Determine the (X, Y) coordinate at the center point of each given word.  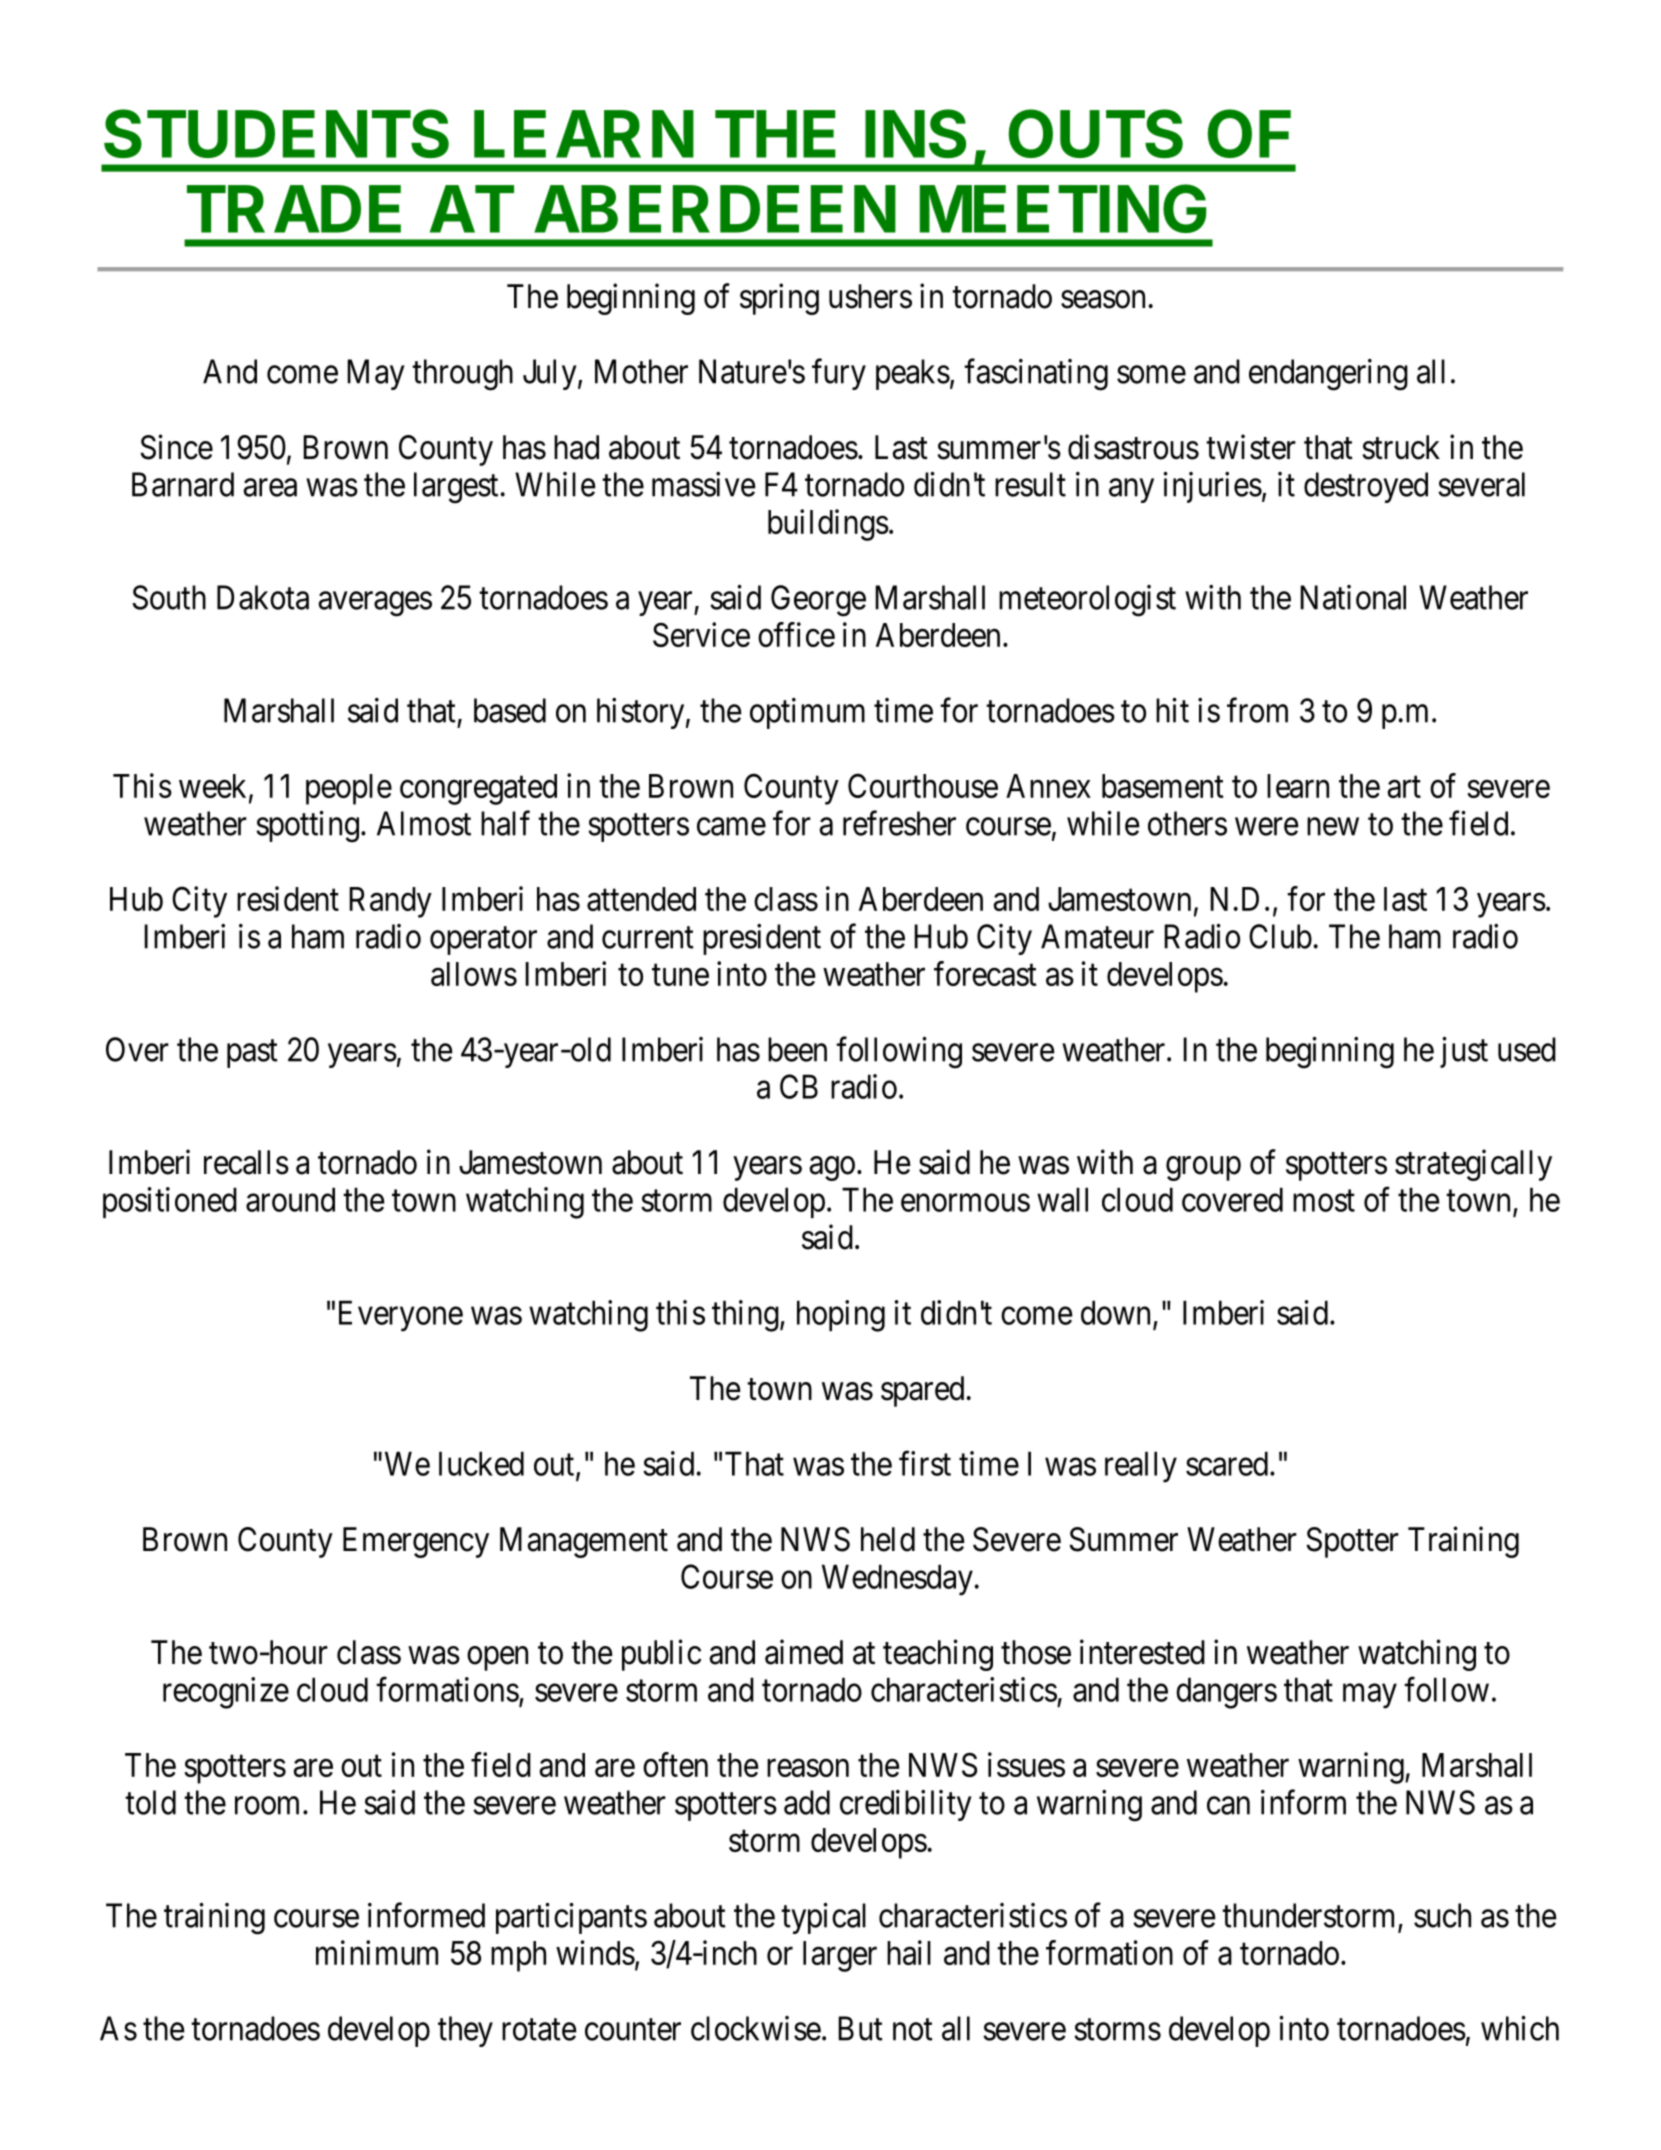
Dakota (263, 597)
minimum (377, 1952)
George (818, 601)
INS (915, 133)
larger (840, 1956)
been (797, 1049)
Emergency (416, 1542)
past (252, 1054)
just (1464, 1052)
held (888, 1539)
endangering (1328, 375)
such (1442, 1915)
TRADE (294, 209)
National (1353, 597)
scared (1227, 1463)
